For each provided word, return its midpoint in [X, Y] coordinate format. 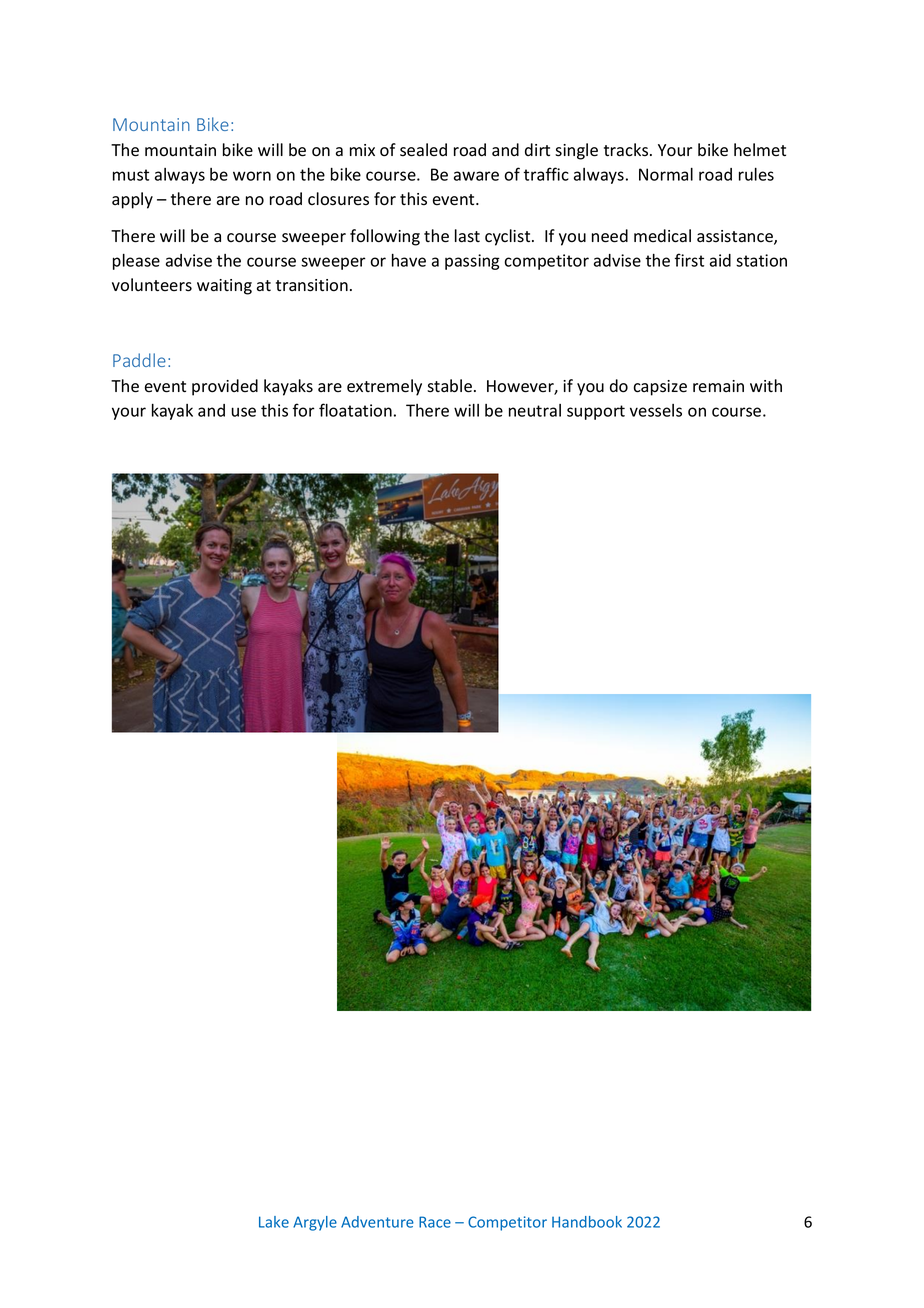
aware [476, 176]
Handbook [587, 1222]
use [244, 412]
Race [435, 1222]
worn [252, 176]
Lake [274, 1222]
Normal [666, 174]
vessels [656, 410]
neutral [535, 410]
